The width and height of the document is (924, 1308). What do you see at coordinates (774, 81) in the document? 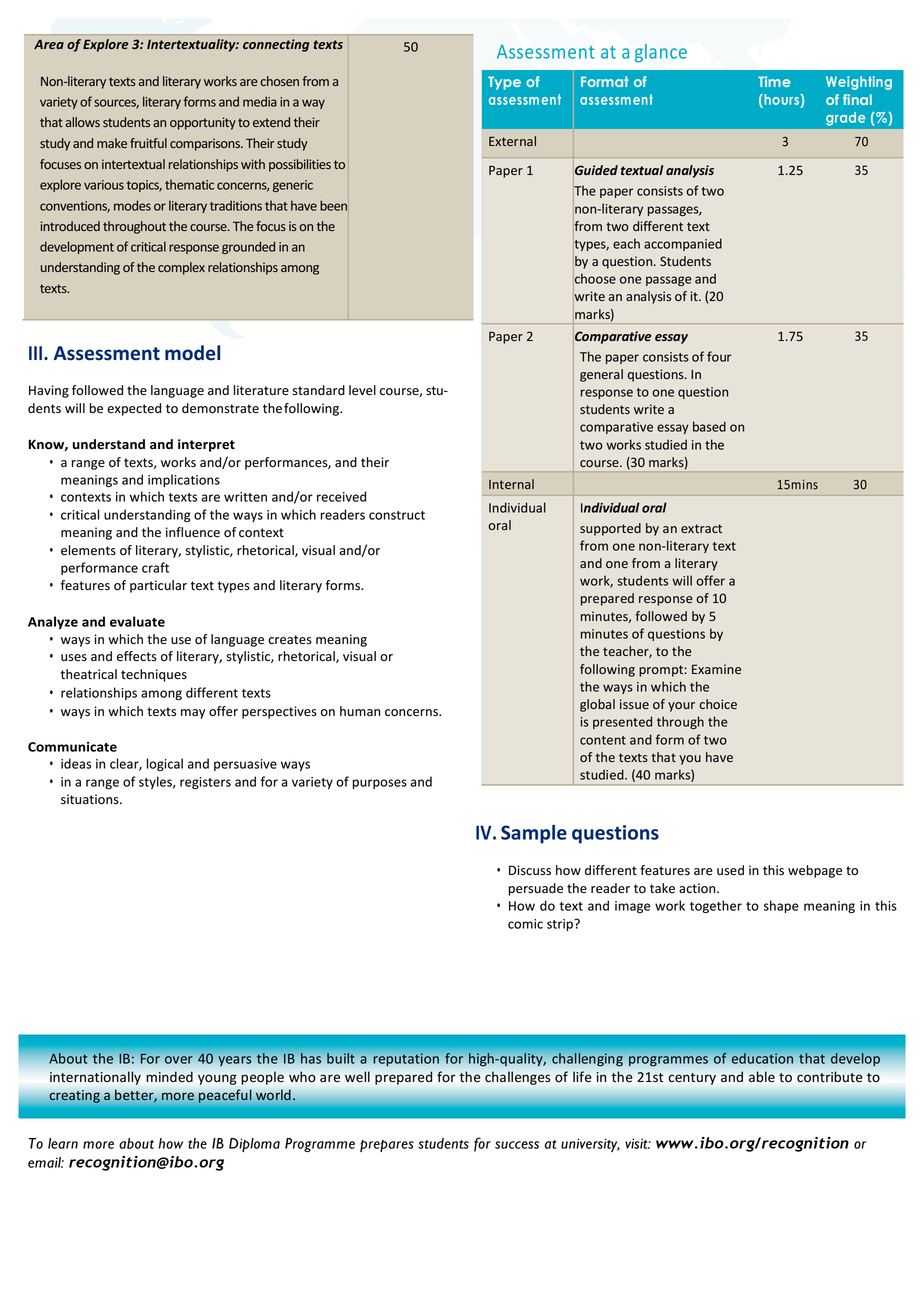
I see `Time` at bounding box center [774, 81].
